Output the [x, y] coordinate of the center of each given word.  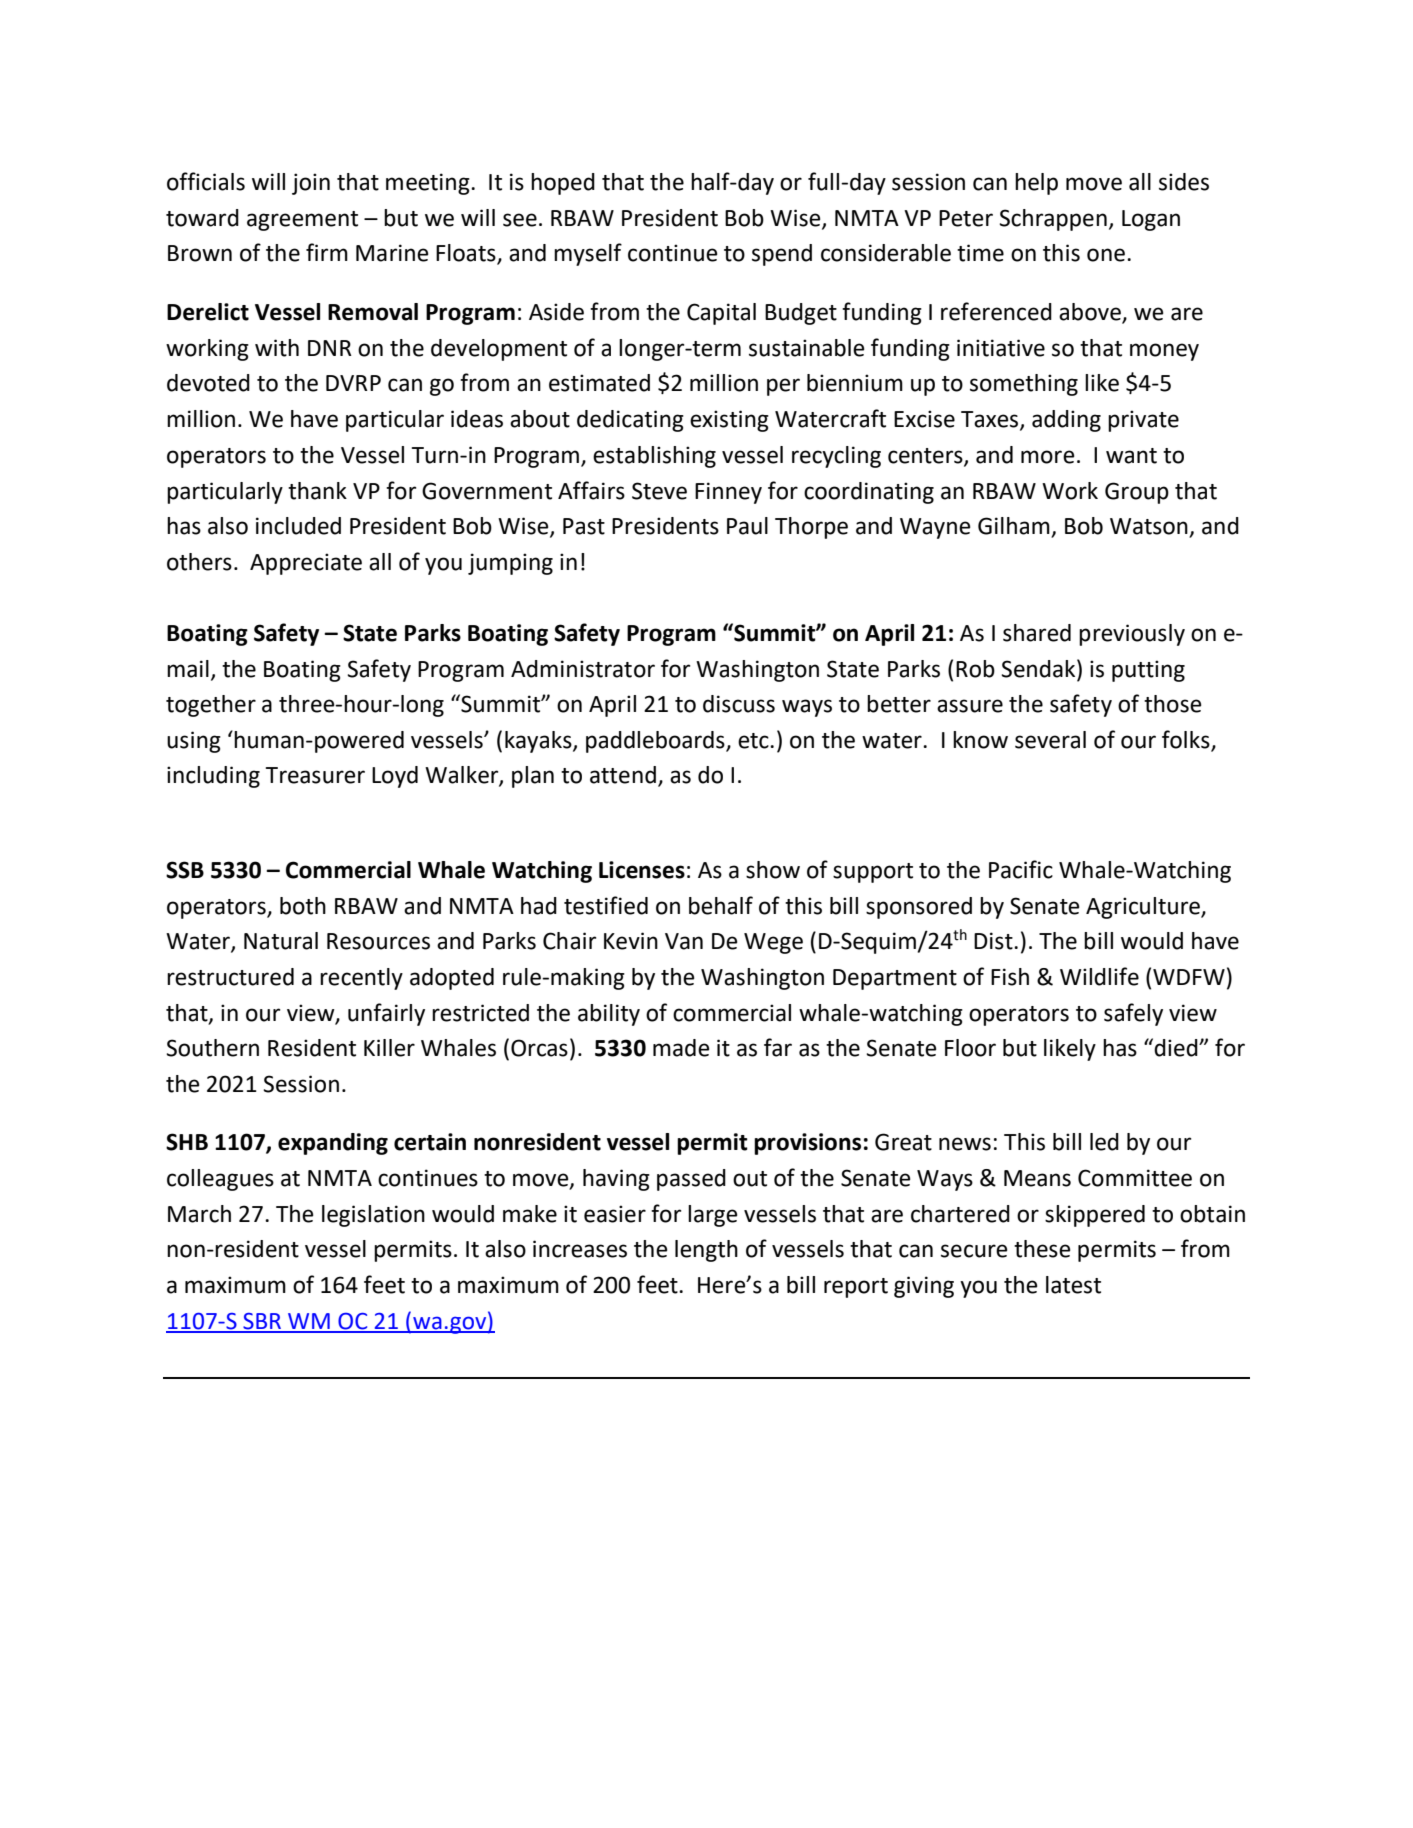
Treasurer [315, 775]
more [1048, 457]
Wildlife [1099, 976]
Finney [728, 493]
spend [782, 255]
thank [317, 491]
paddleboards [656, 742]
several [1050, 740]
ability [609, 1015]
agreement [302, 221]
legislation [373, 1216]
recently [361, 979]
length [706, 1251]
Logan [1151, 220]
